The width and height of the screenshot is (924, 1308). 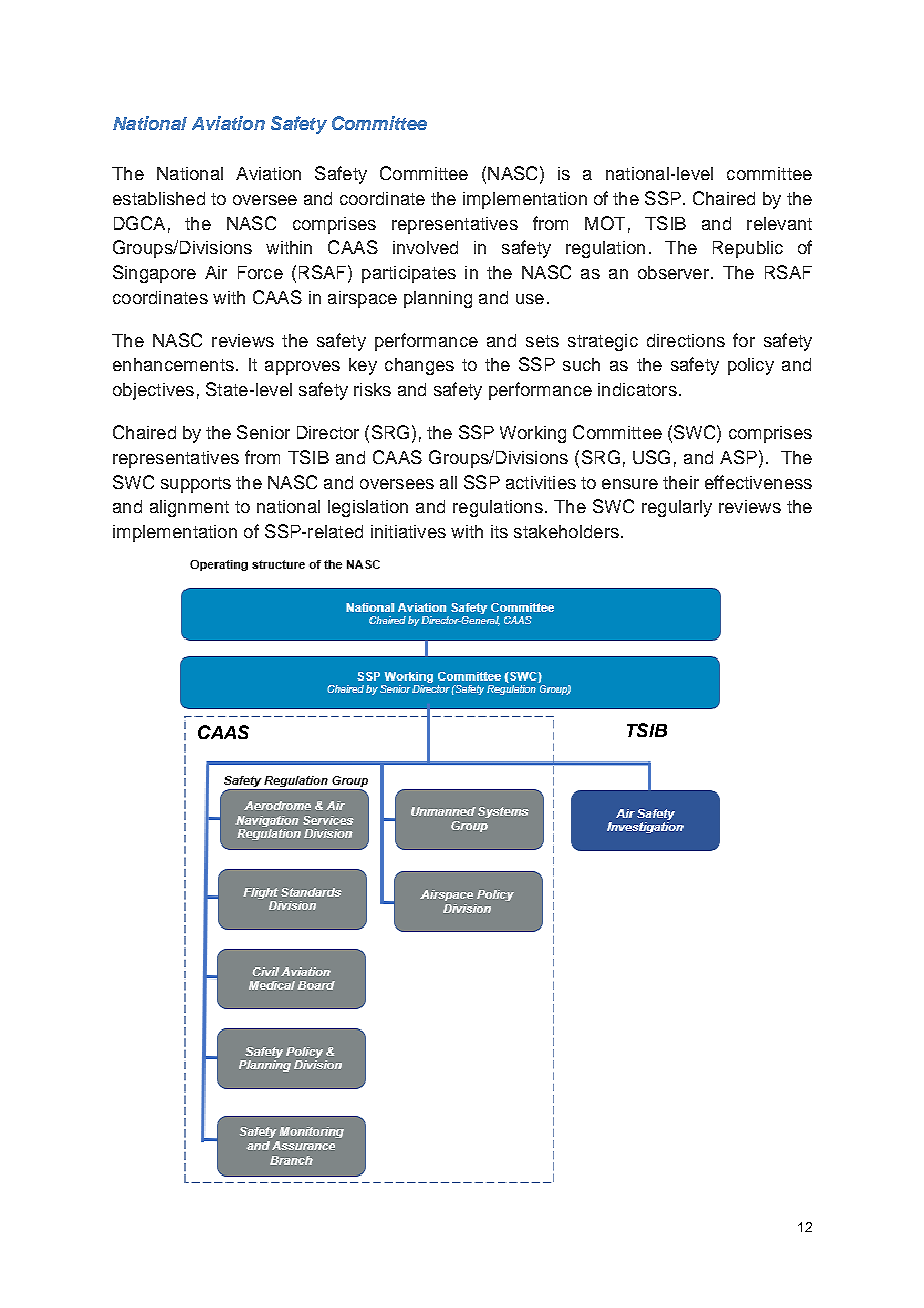 I want to click on changes, so click(x=419, y=366).
